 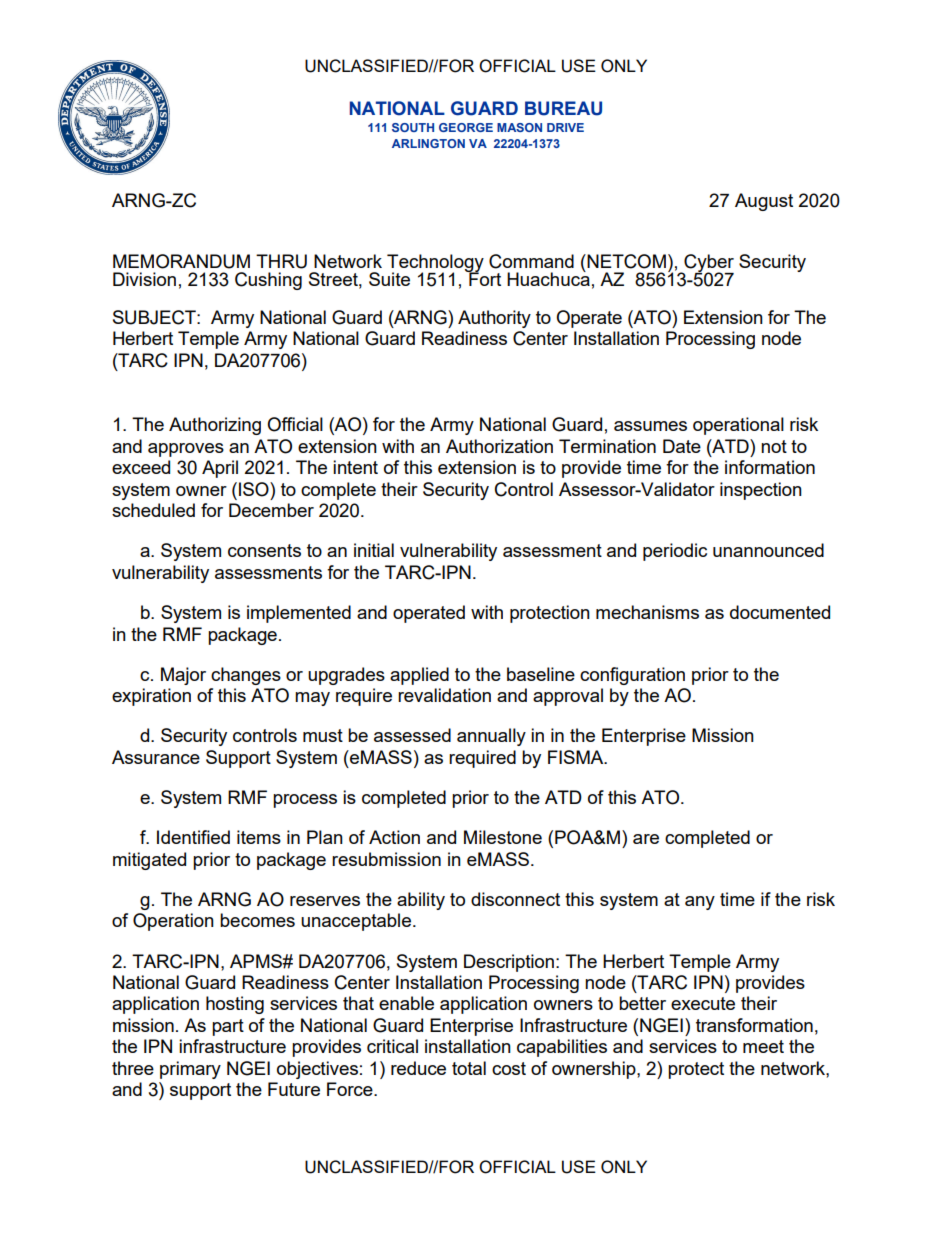 I want to click on configuration, so click(x=632, y=676).
